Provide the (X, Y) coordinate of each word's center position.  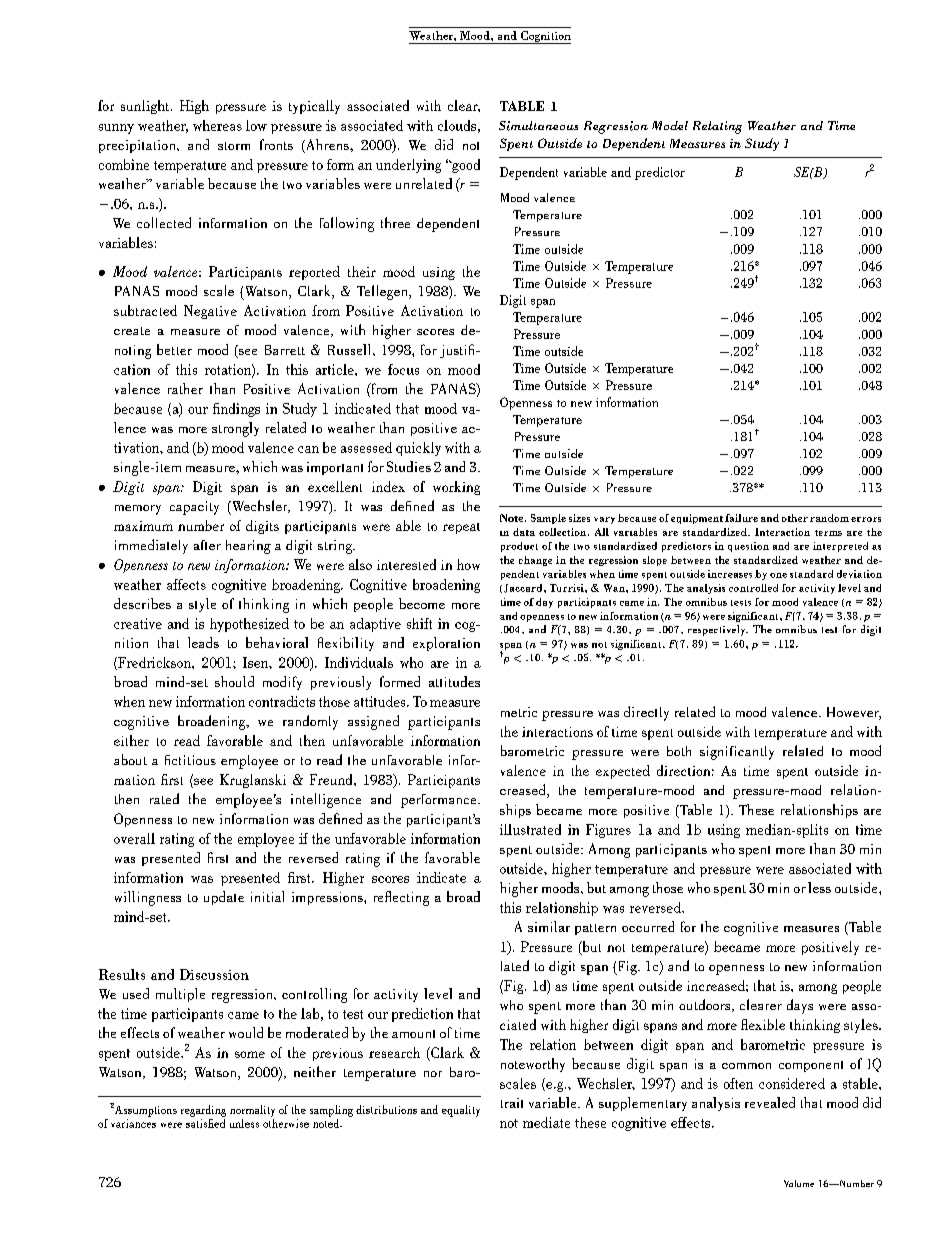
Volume (799, 1183)
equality (461, 1111)
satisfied (205, 1122)
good (465, 166)
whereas (217, 125)
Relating (717, 127)
